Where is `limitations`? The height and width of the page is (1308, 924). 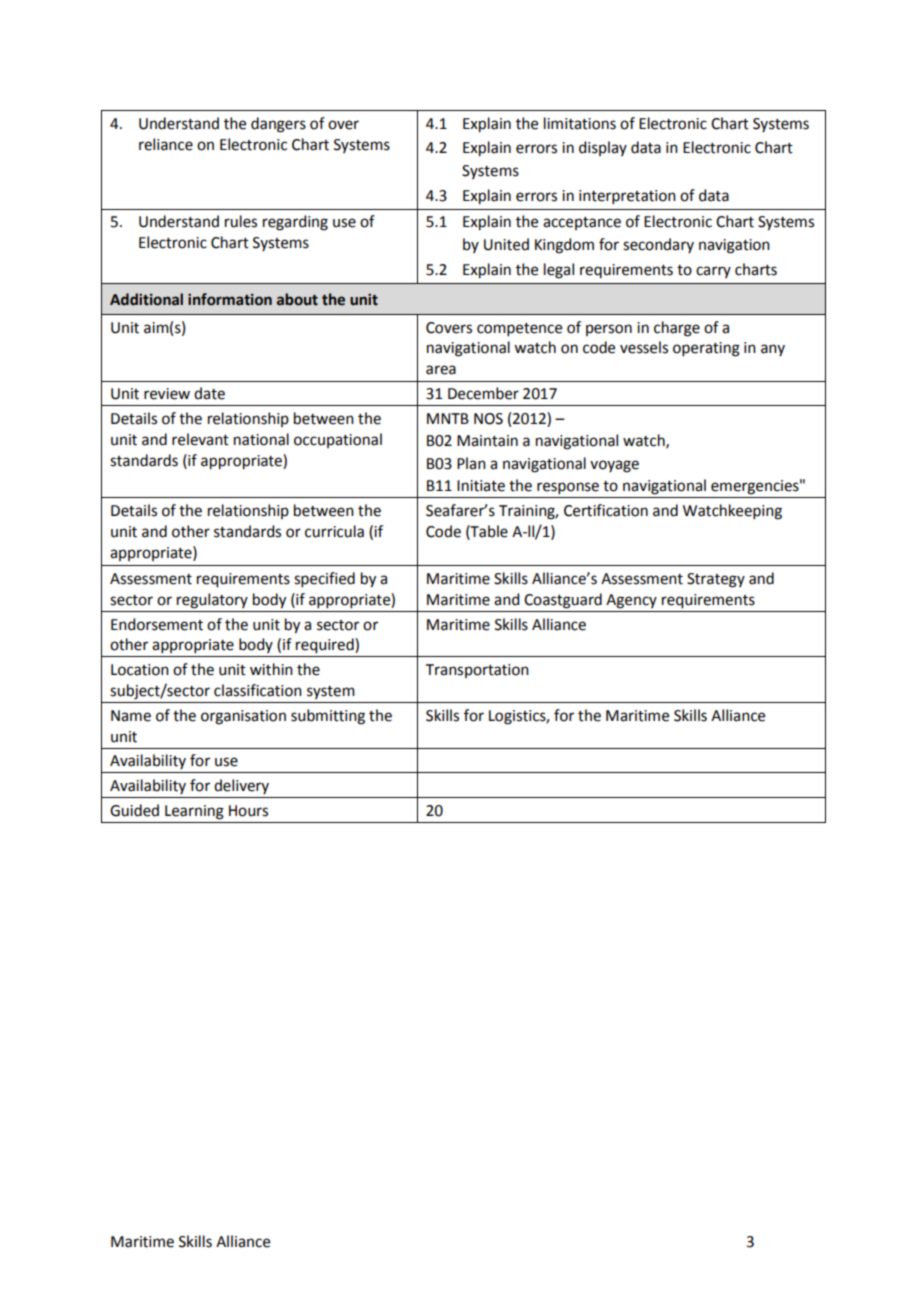
limitations is located at coordinates (580, 123).
